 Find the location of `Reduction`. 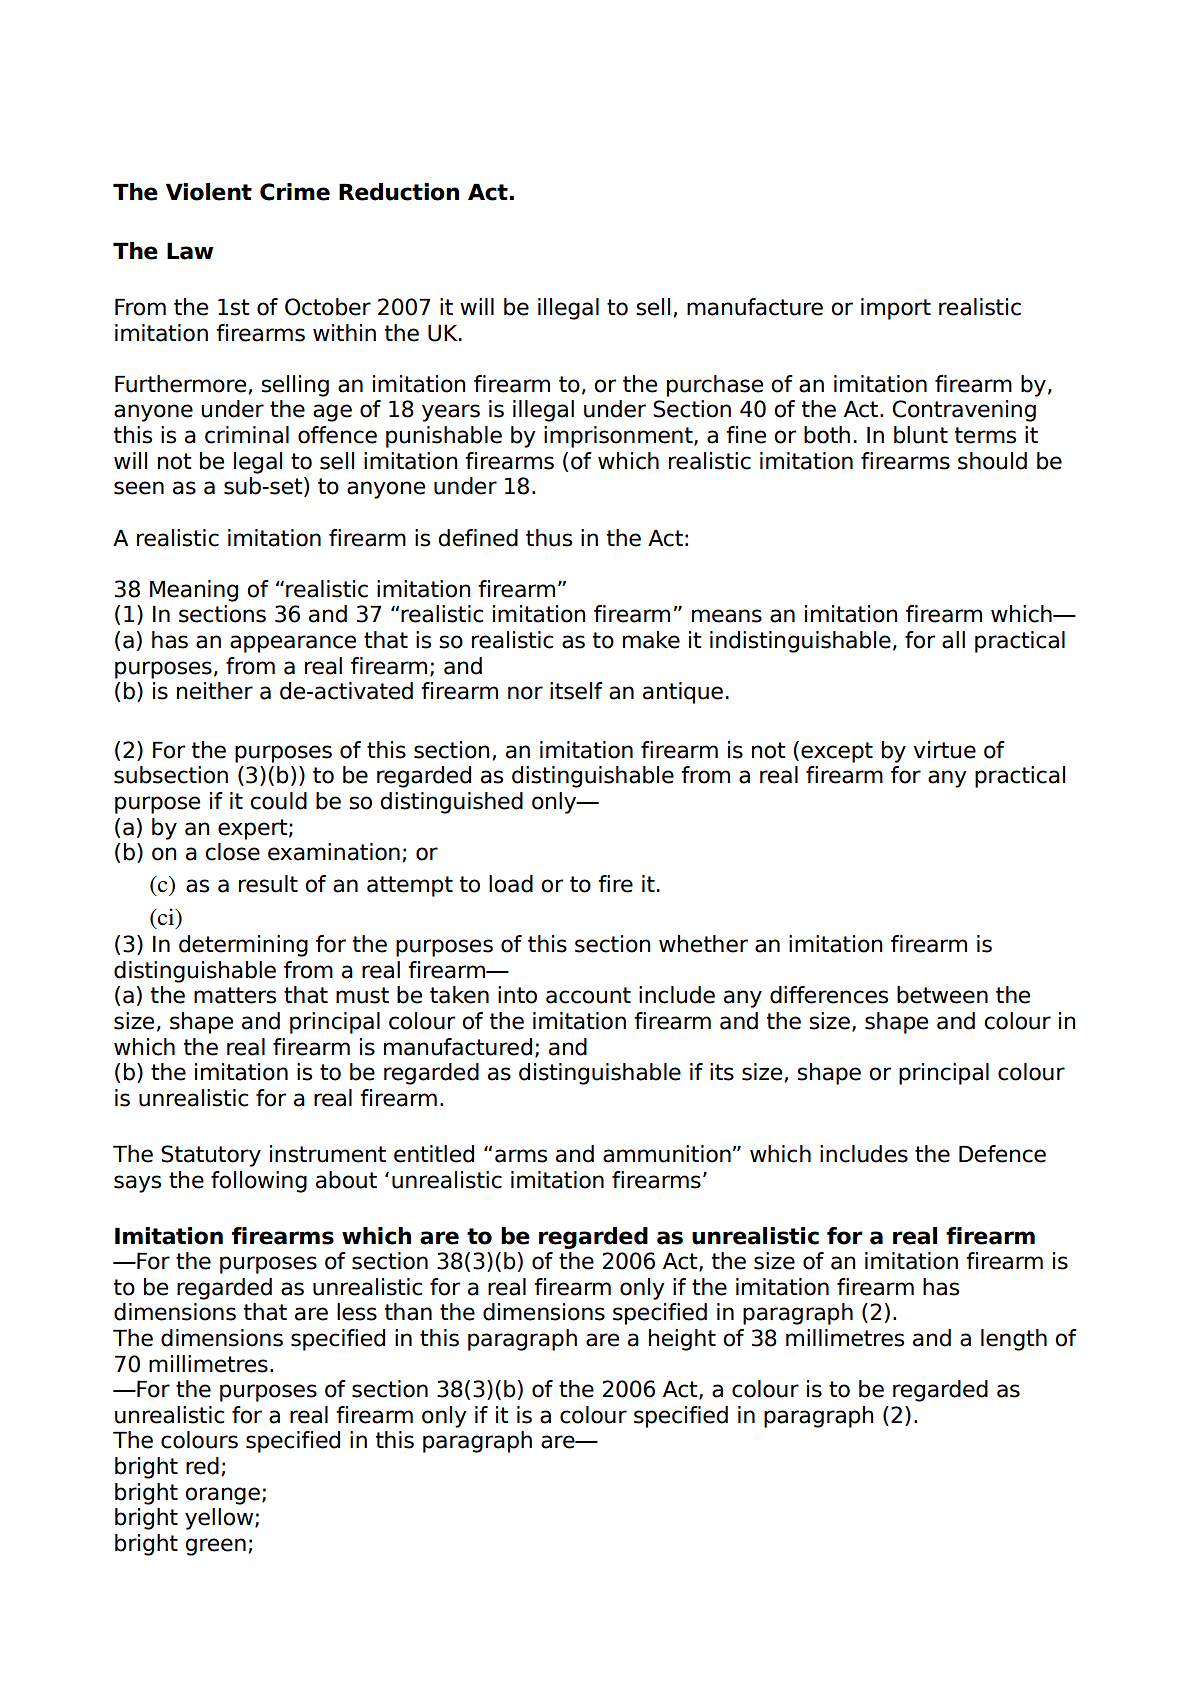

Reduction is located at coordinates (399, 192).
